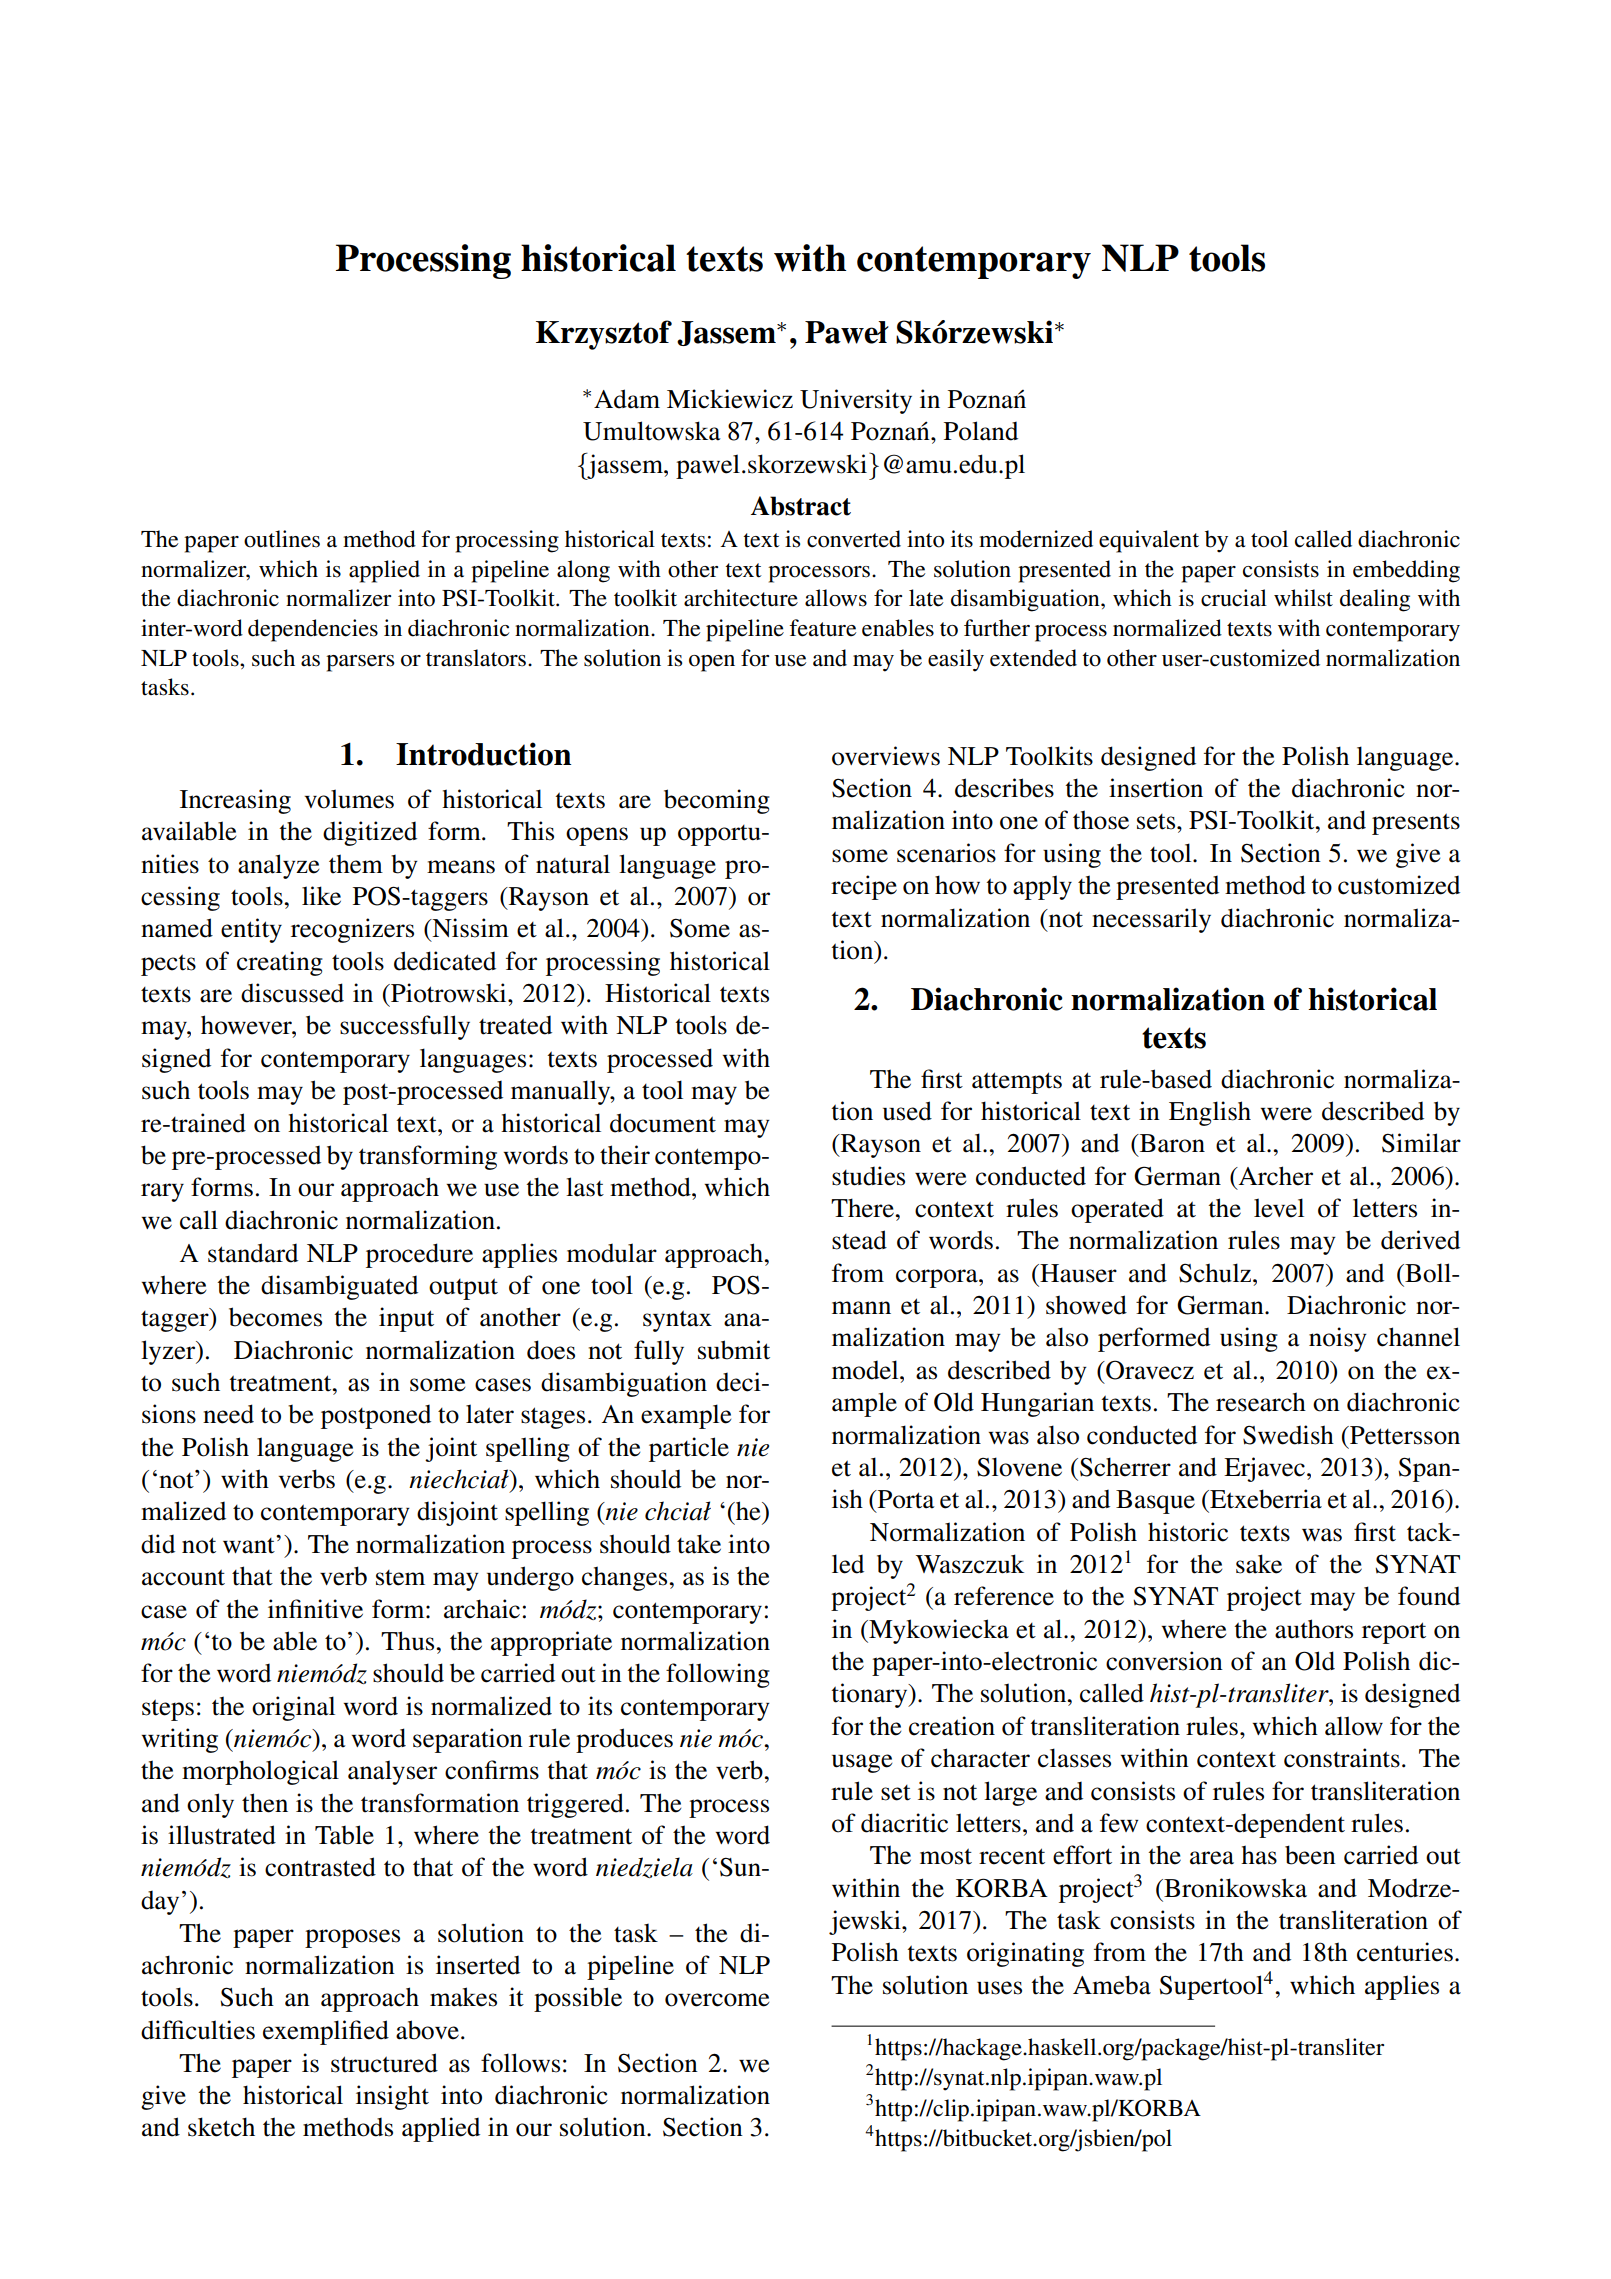 This page has width=1611, height=2279. I want to click on sets, so click(1157, 822).
